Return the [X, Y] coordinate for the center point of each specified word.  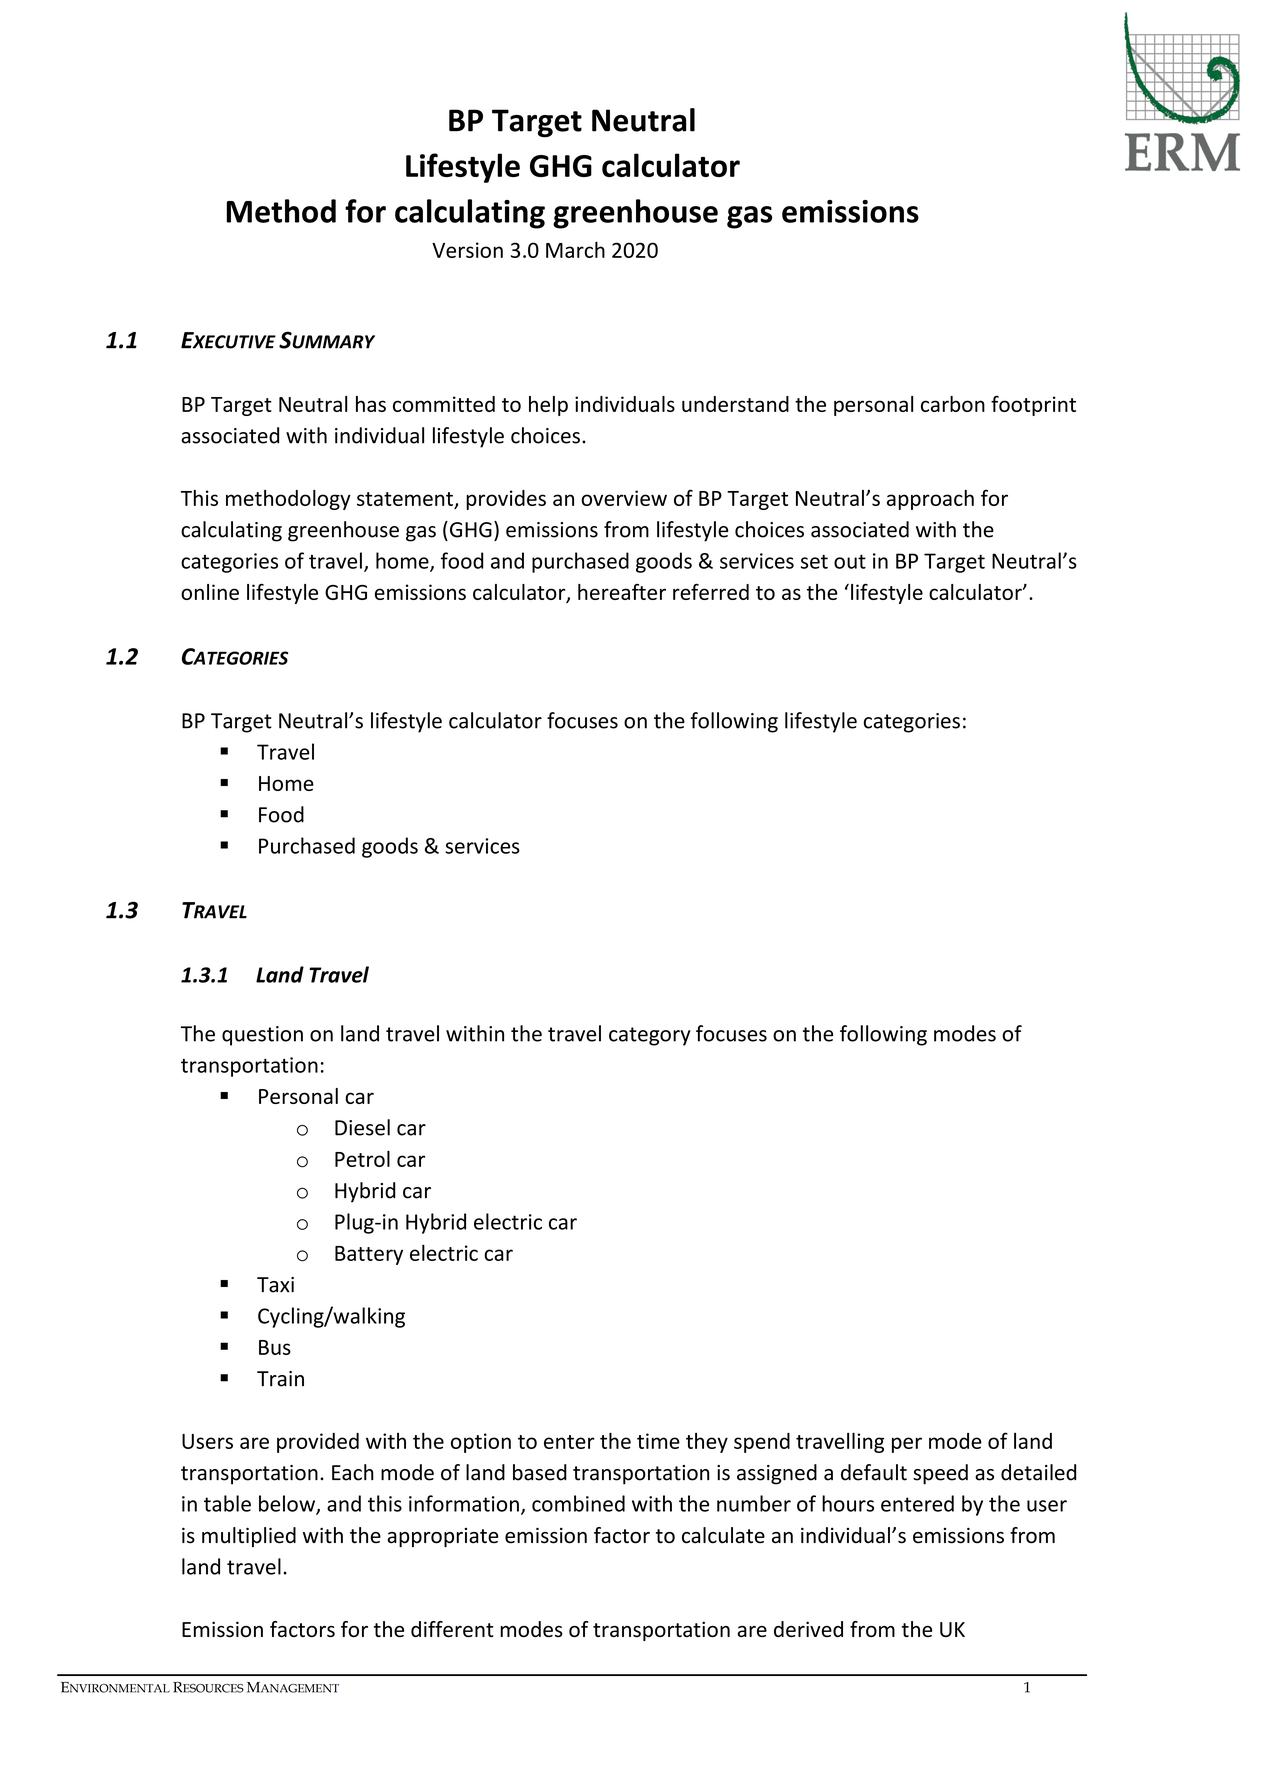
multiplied [249, 1537]
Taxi [275, 1285]
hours [848, 1503]
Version [467, 250]
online [210, 592]
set [814, 562]
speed [940, 1474]
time [658, 1441]
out [850, 561]
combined [578, 1503]
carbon [953, 404]
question [262, 1036]
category [650, 1036]
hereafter [622, 592]
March [575, 249]
